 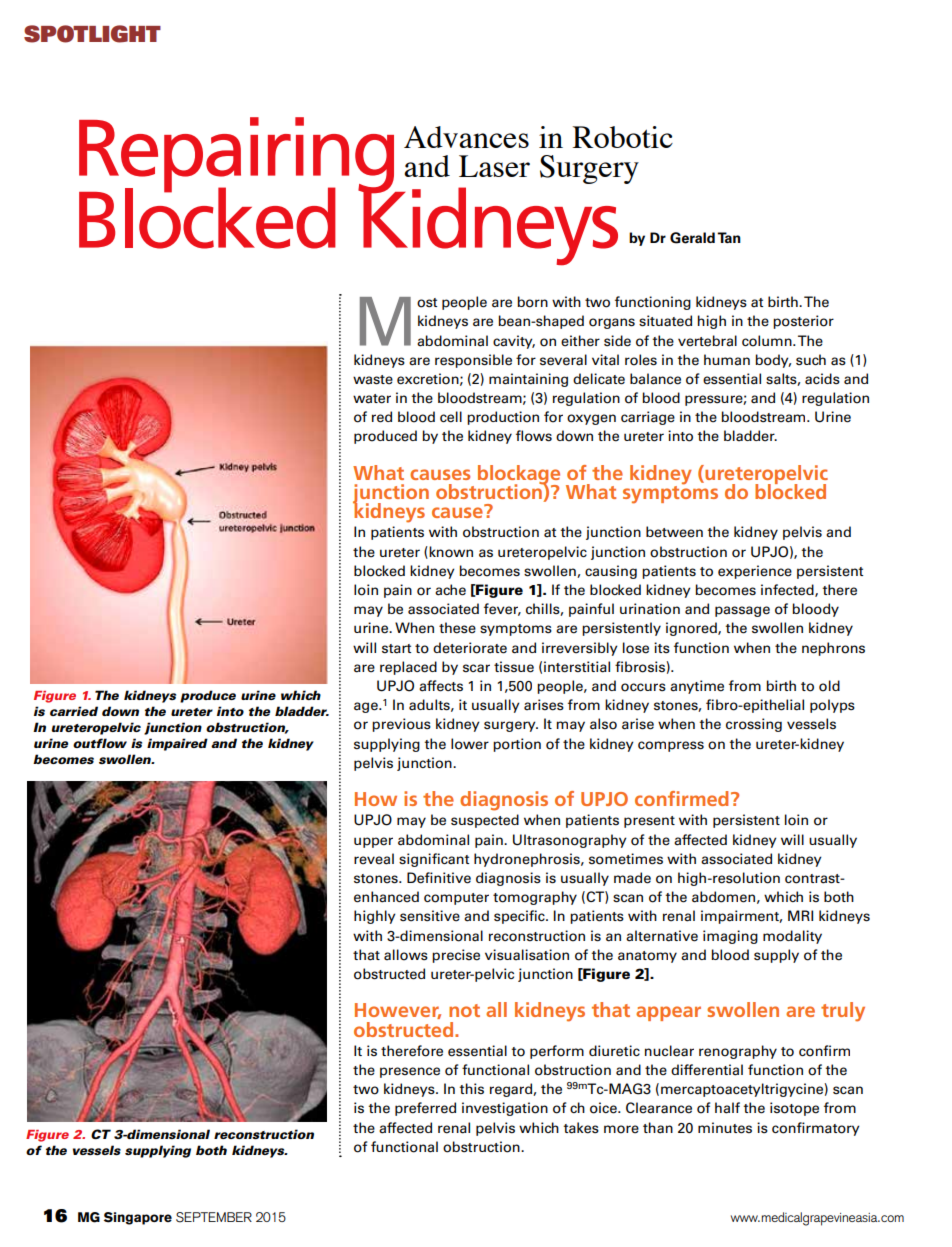 What do you see at coordinates (457, 628) in the screenshot?
I see `these` at bounding box center [457, 628].
